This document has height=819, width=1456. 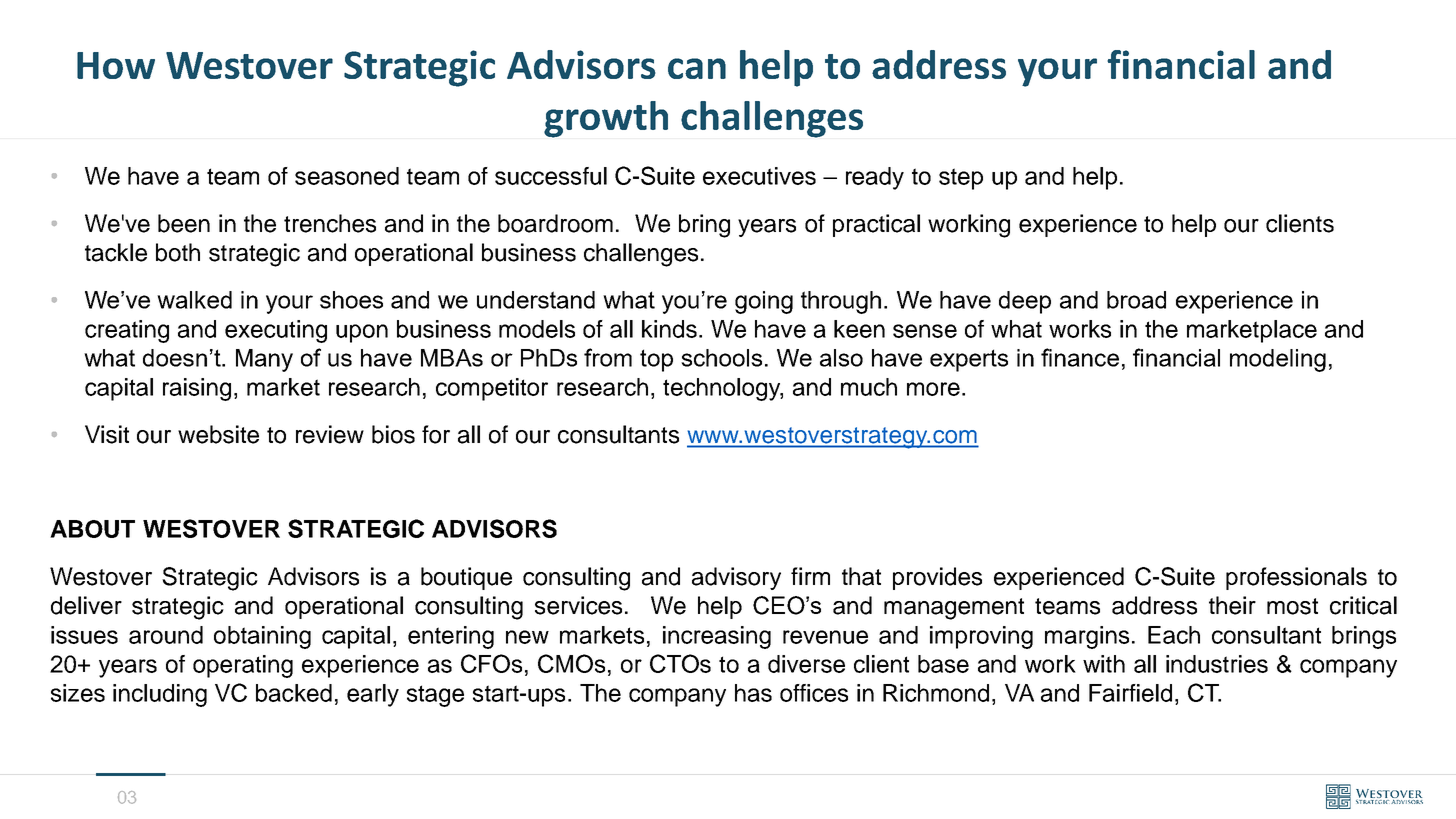 I want to click on modeling, so click(x=1278, y=360).
